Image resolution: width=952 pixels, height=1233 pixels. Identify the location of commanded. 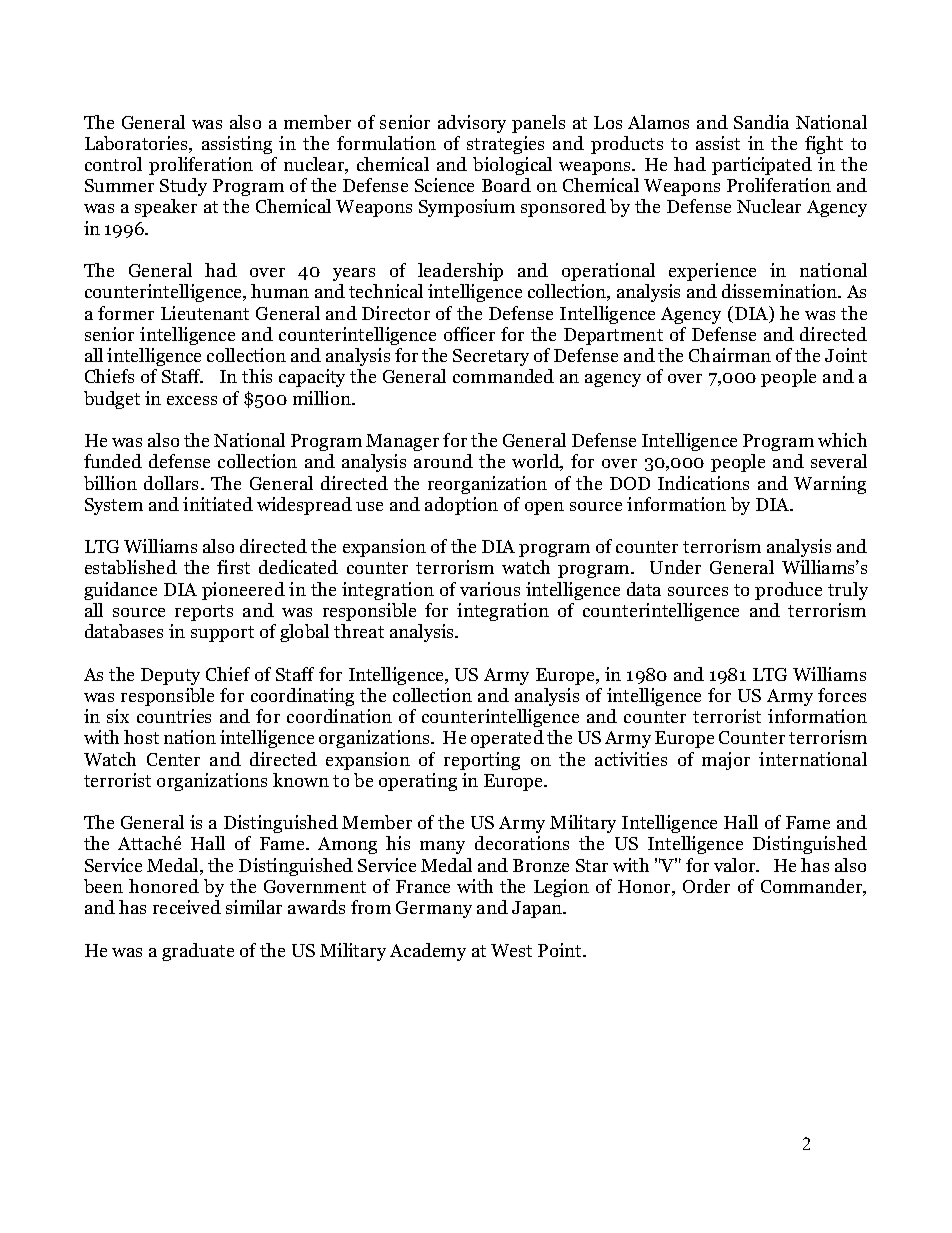
(503, 376).
